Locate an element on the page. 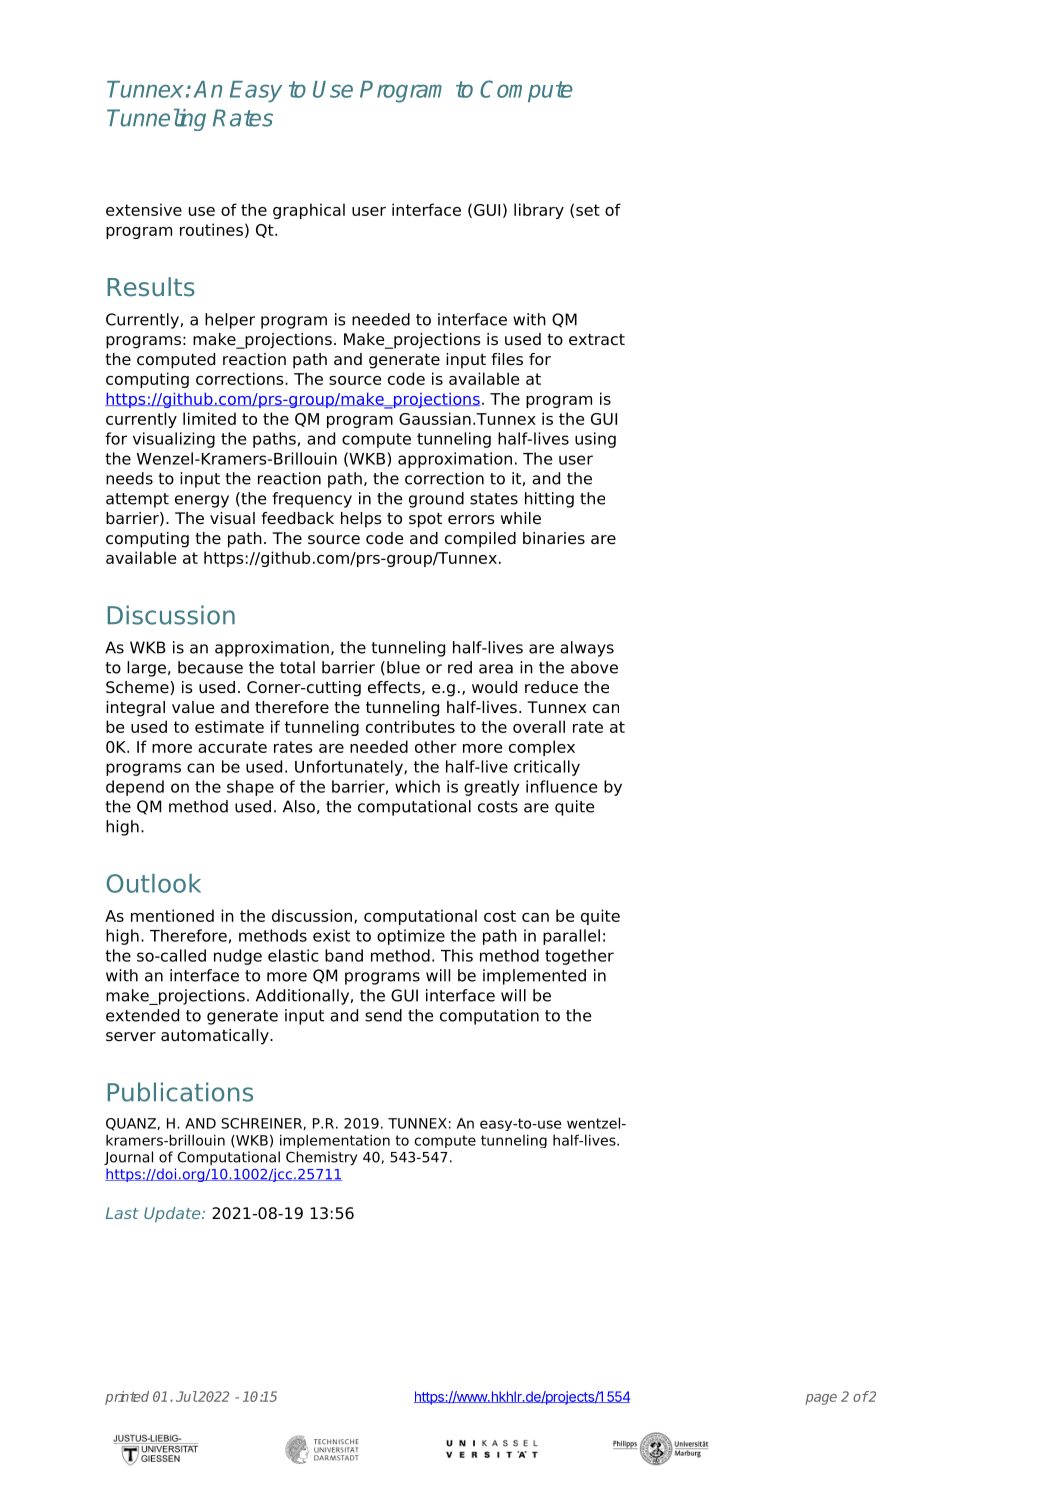 The image size is (1052, 1488). together is located at coordinates (579, 957).
